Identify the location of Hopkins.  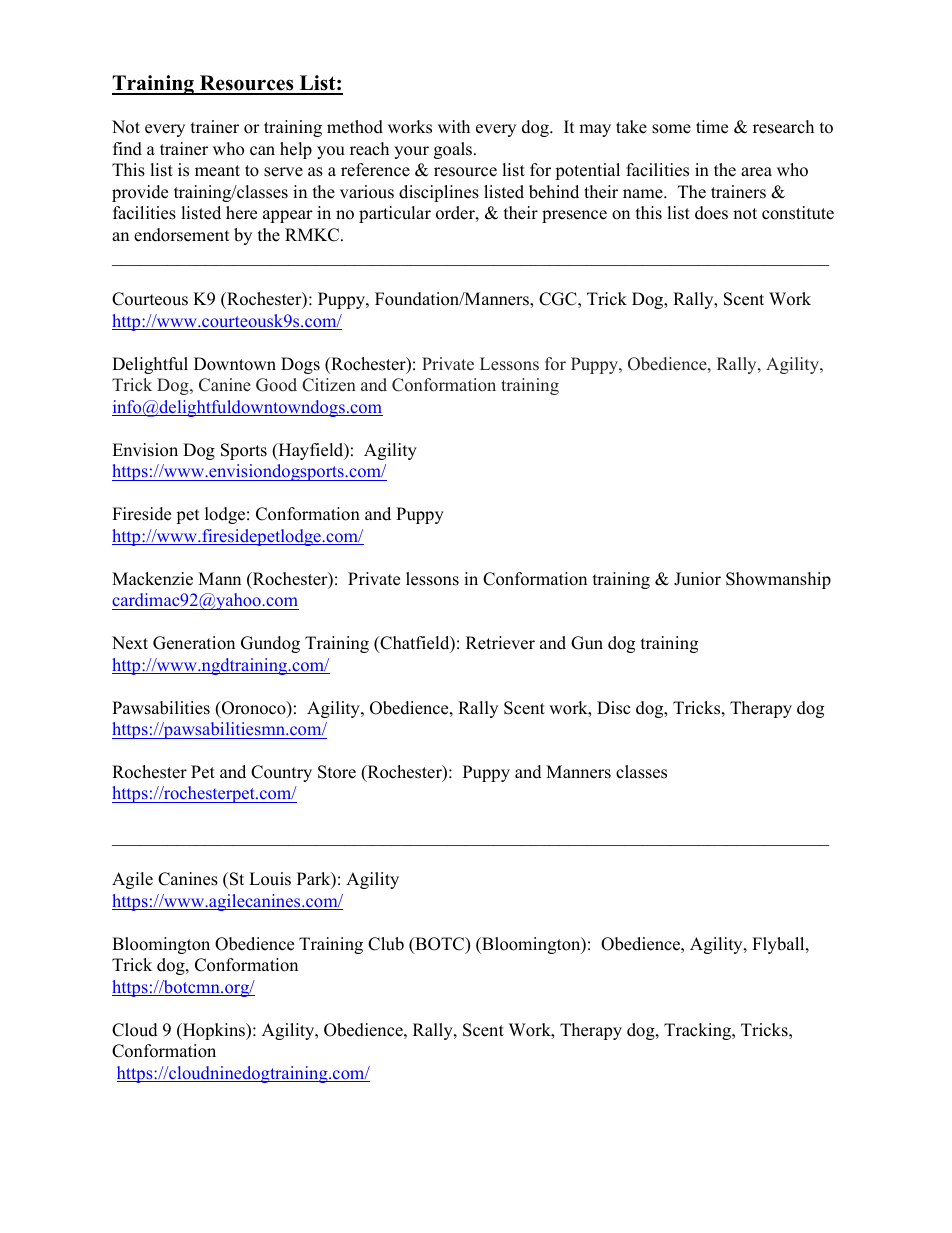
(213, 1031).
